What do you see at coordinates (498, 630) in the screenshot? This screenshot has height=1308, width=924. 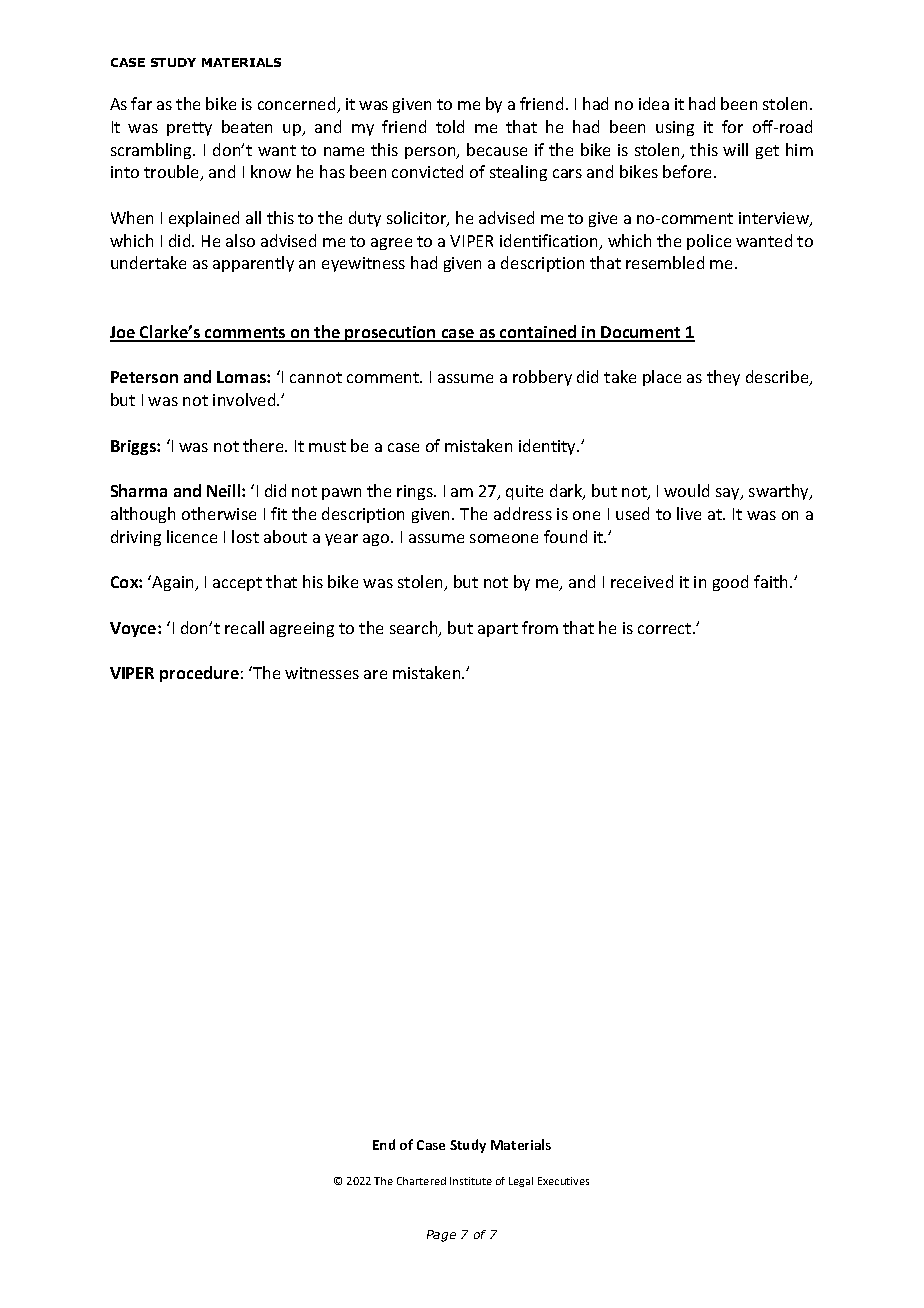 I see `apart` at bounding box center [498, 630].
